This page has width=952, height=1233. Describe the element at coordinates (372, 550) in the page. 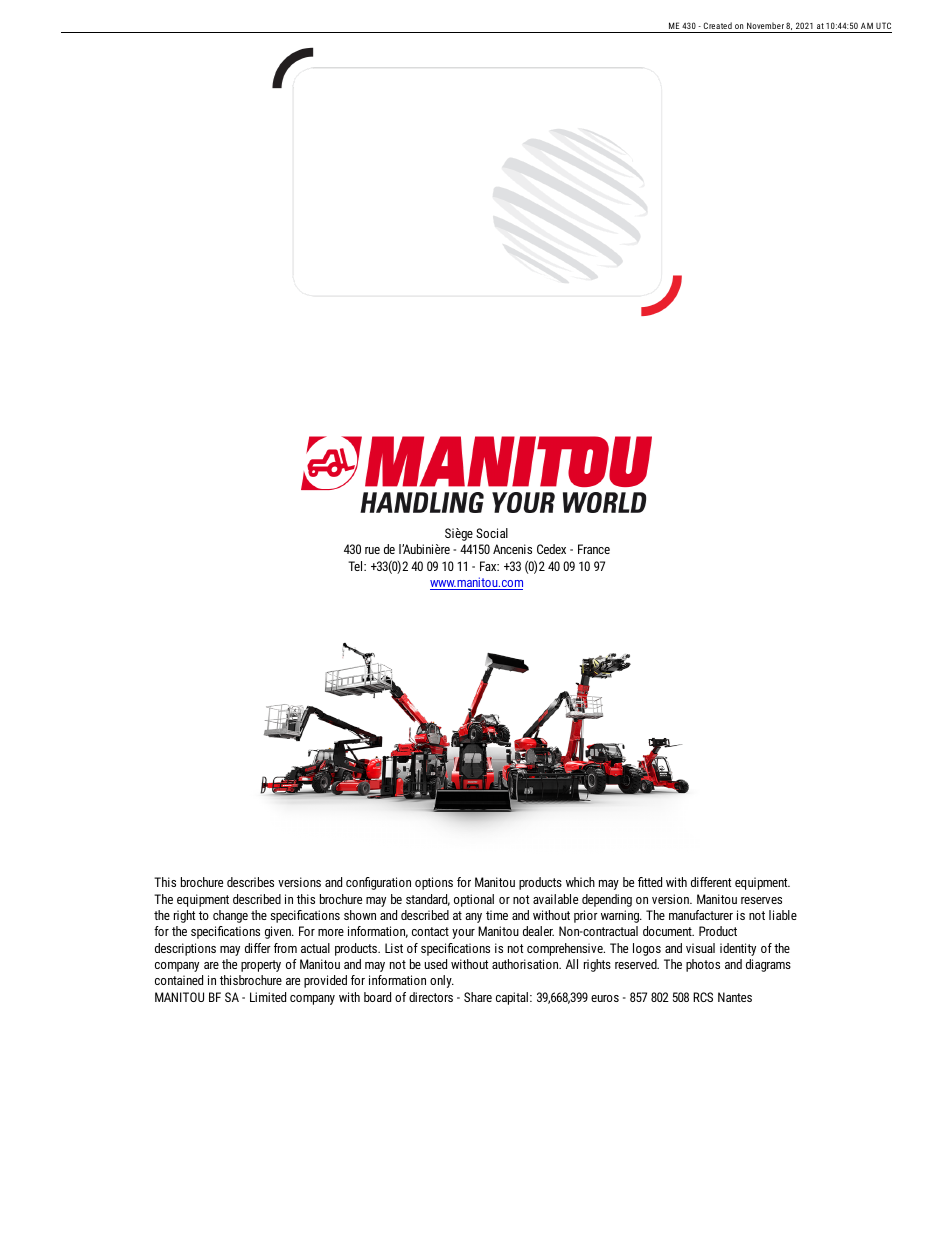

I see `rue` at that location.
